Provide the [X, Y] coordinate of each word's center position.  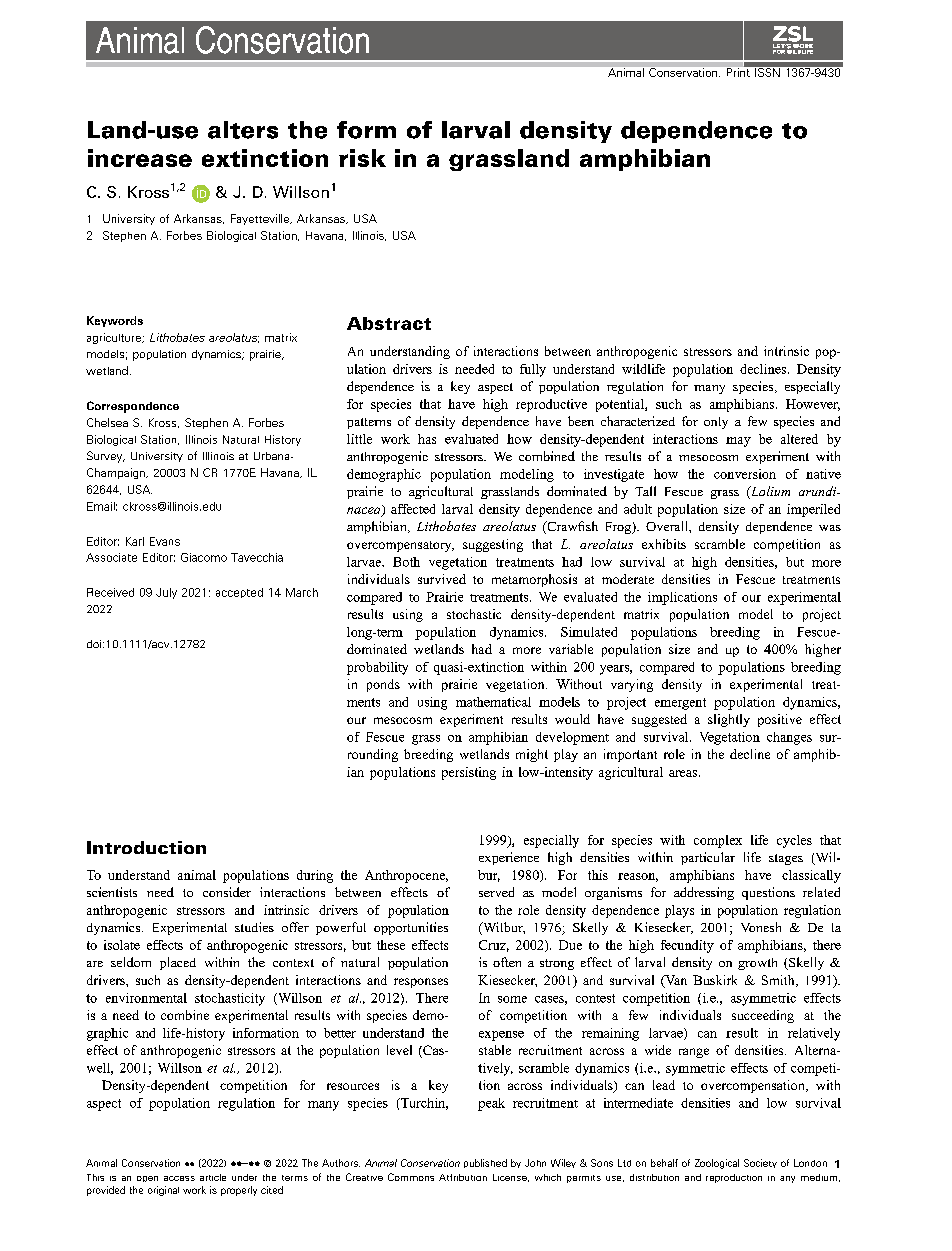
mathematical [493, 702]
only [716, 423]
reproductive [551, 405]
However [813, 405]
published [485, 1163]
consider [227, 892]
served [496, 892]
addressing [704, 893]
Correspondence [133, 407]
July [166, 593]
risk [362, 158]
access [179, 1178]
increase [140, 158]
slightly [729, 720]
